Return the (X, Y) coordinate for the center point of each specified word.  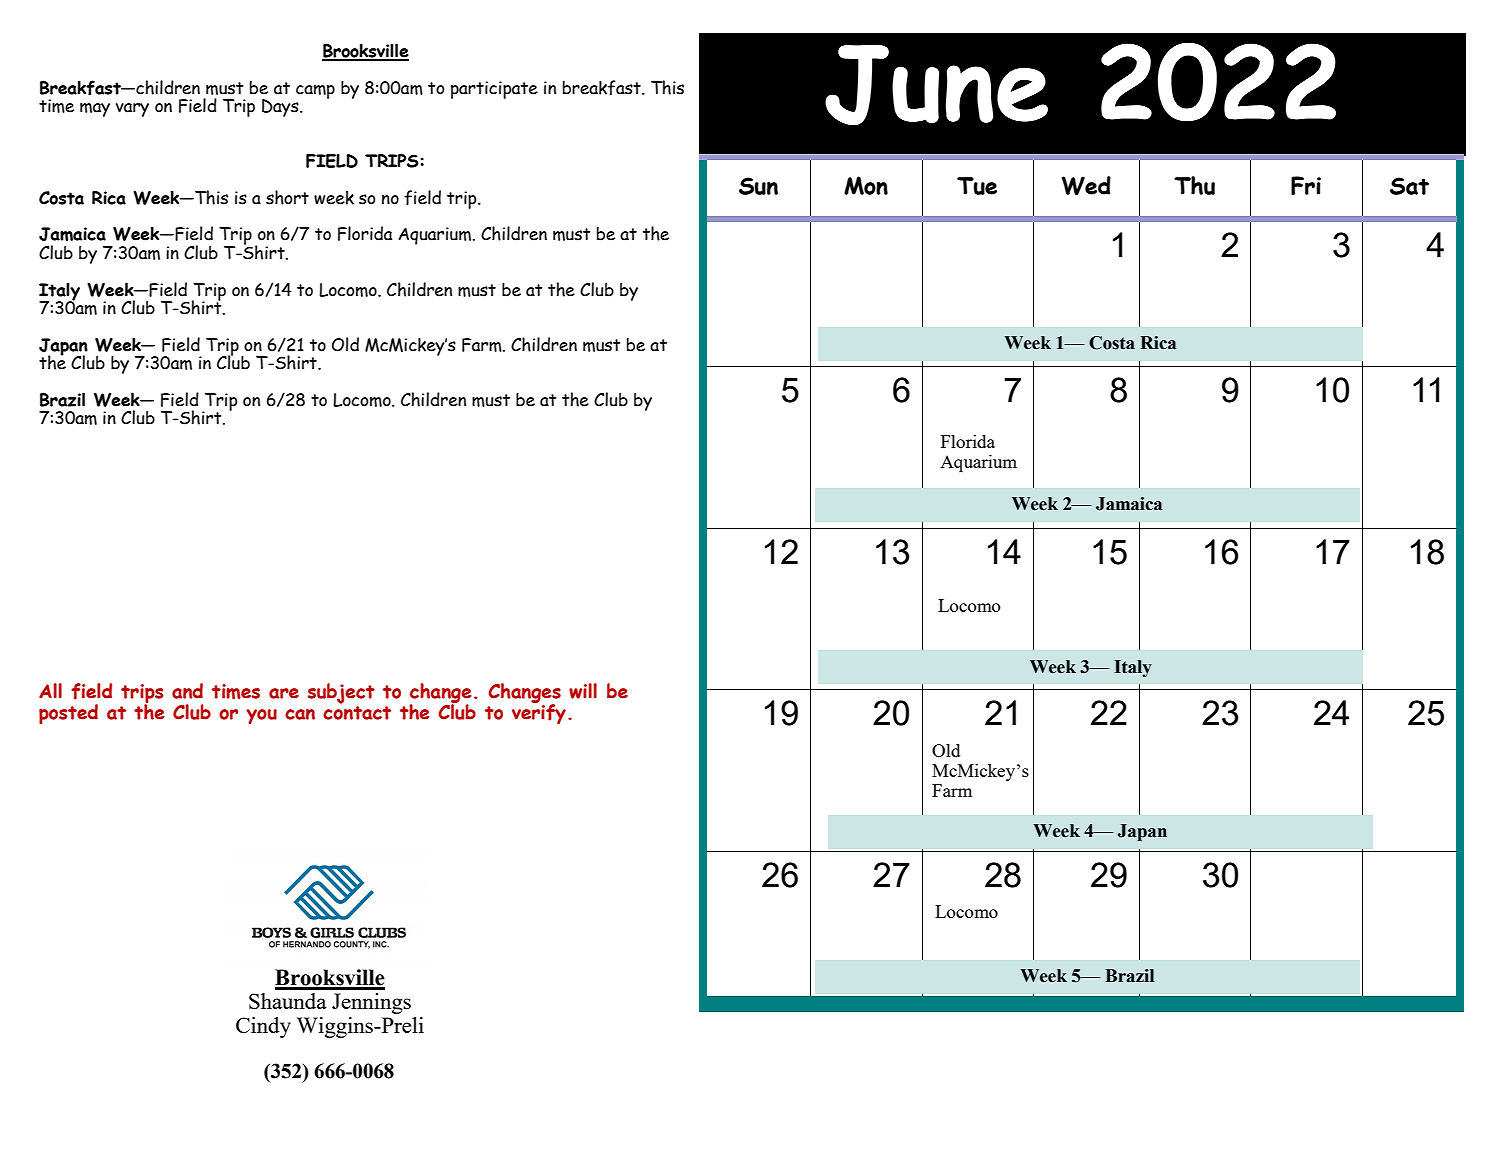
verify (539, 712)
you (261, 716)
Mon (866, 185)
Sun (758, 186)
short (287, 197)
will (583, 691)
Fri (1306, 185)
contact (357, 711)
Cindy (263, 1027)
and (187, 691)
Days (281, 108)
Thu (1194, 185)
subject (341, 693)
